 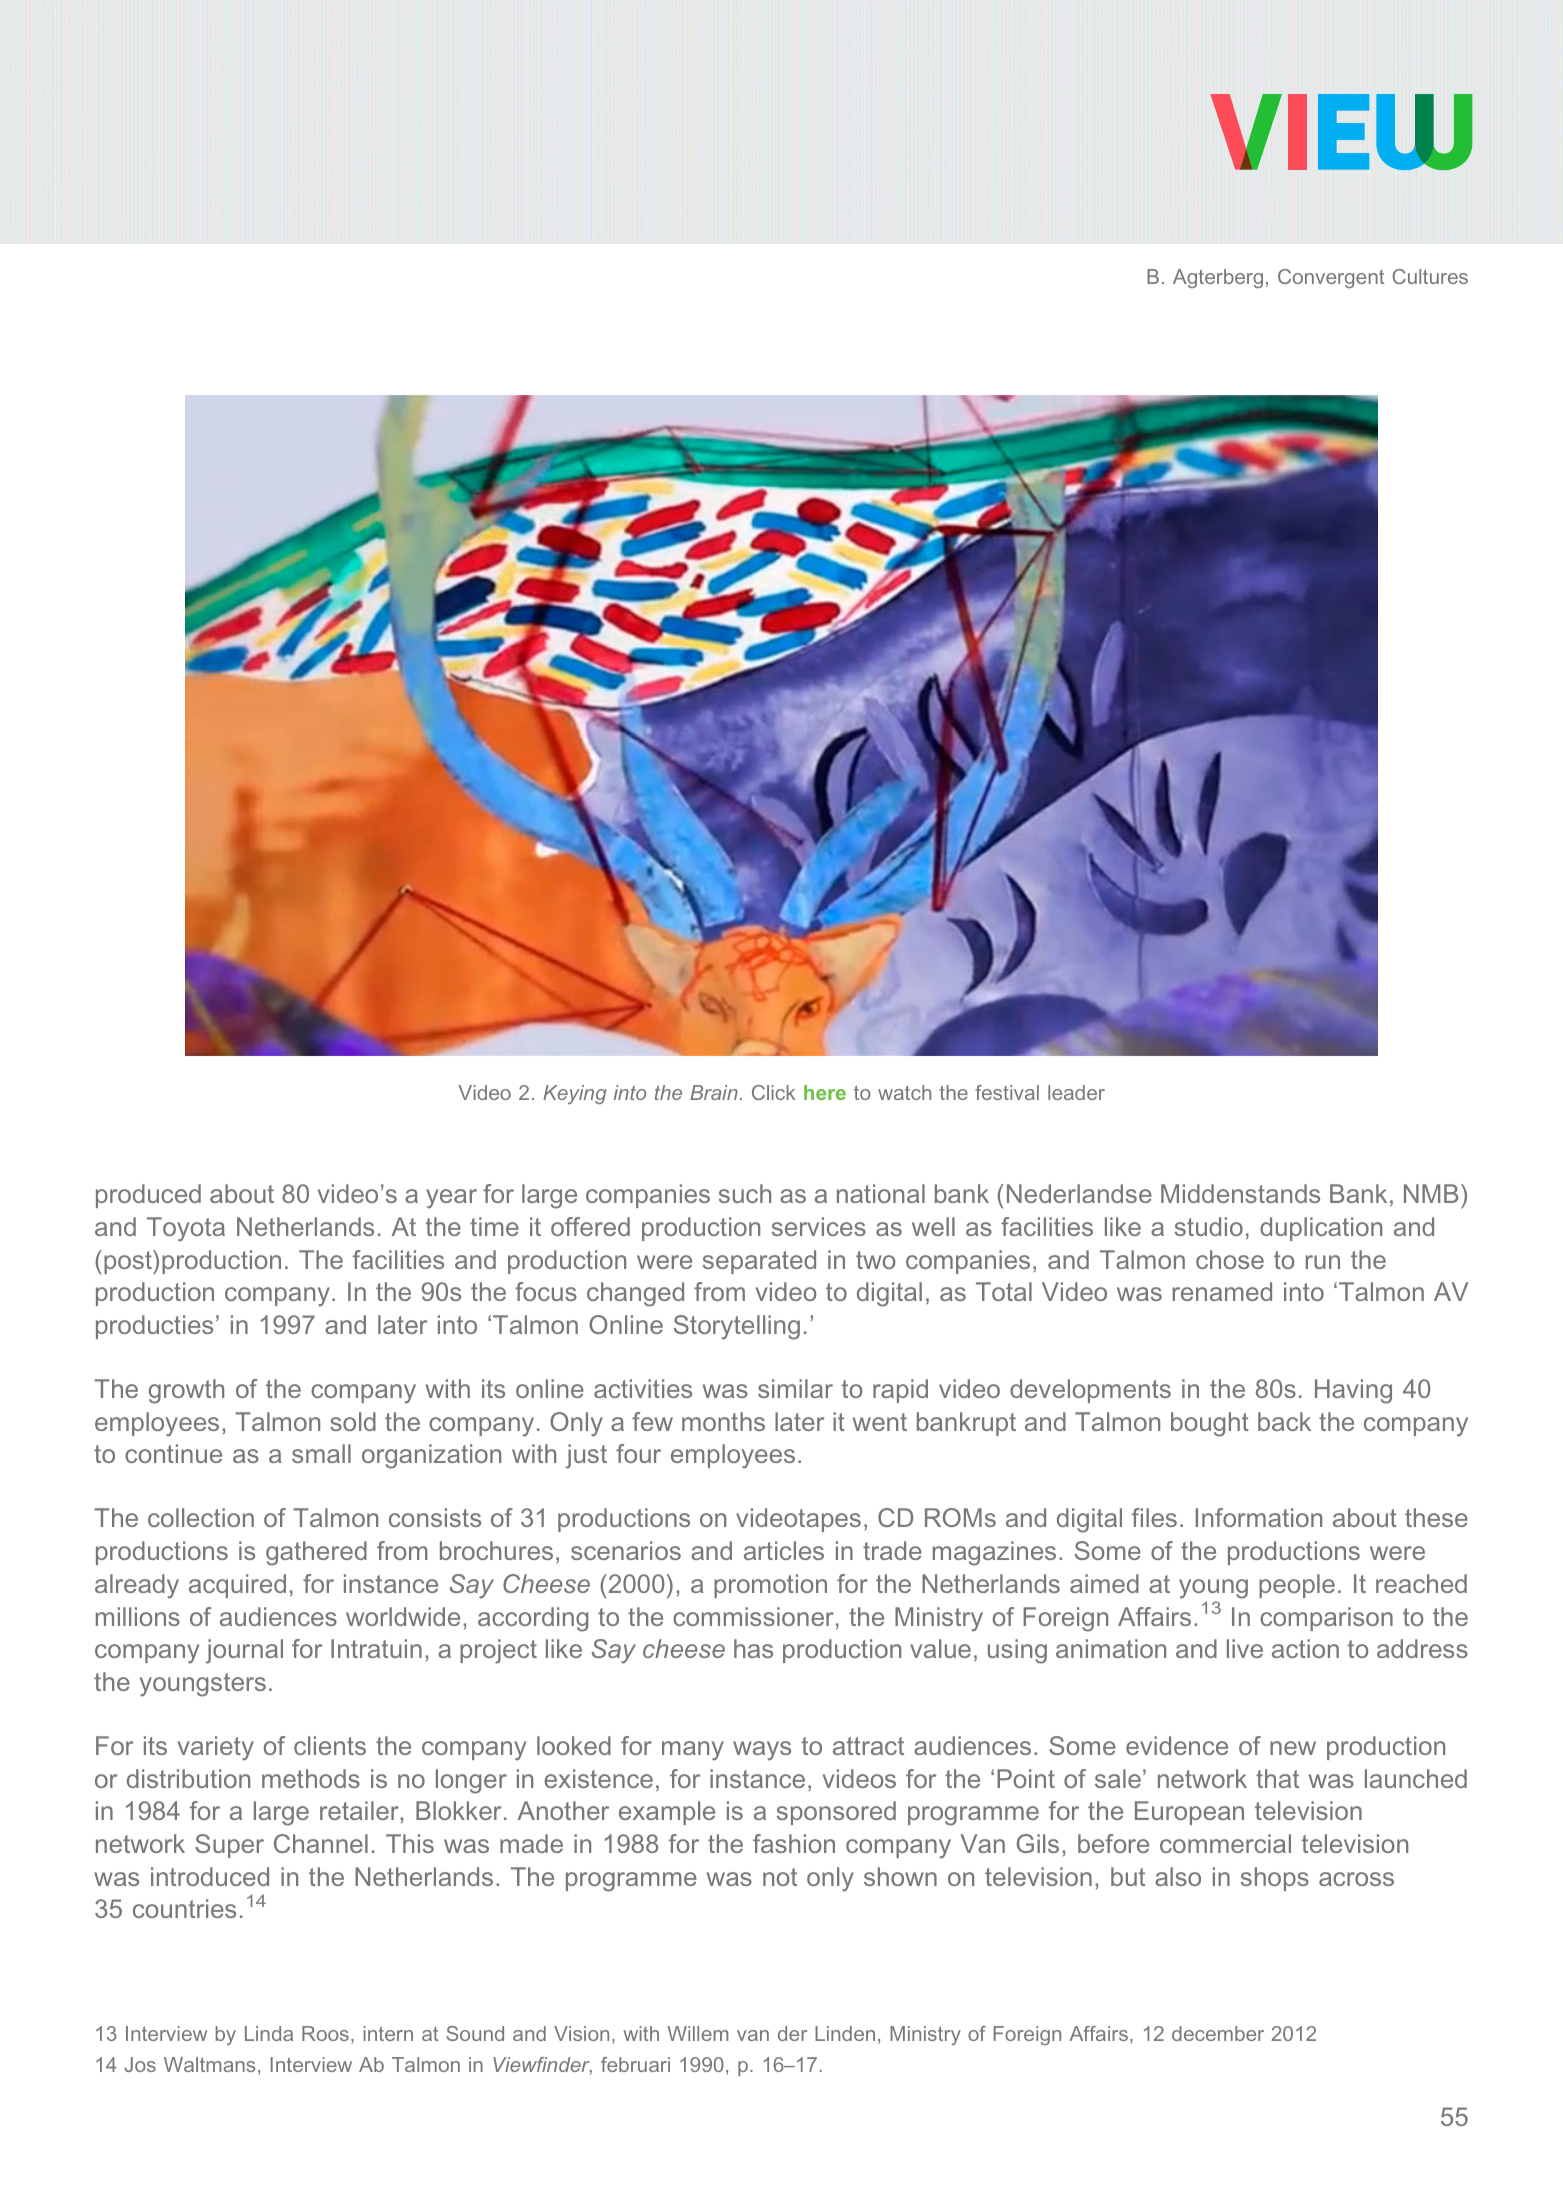 What do you see at coordinates (1331, 278) in the screenshot?
I see `Convergent` at bounding box center [1331, 278].
